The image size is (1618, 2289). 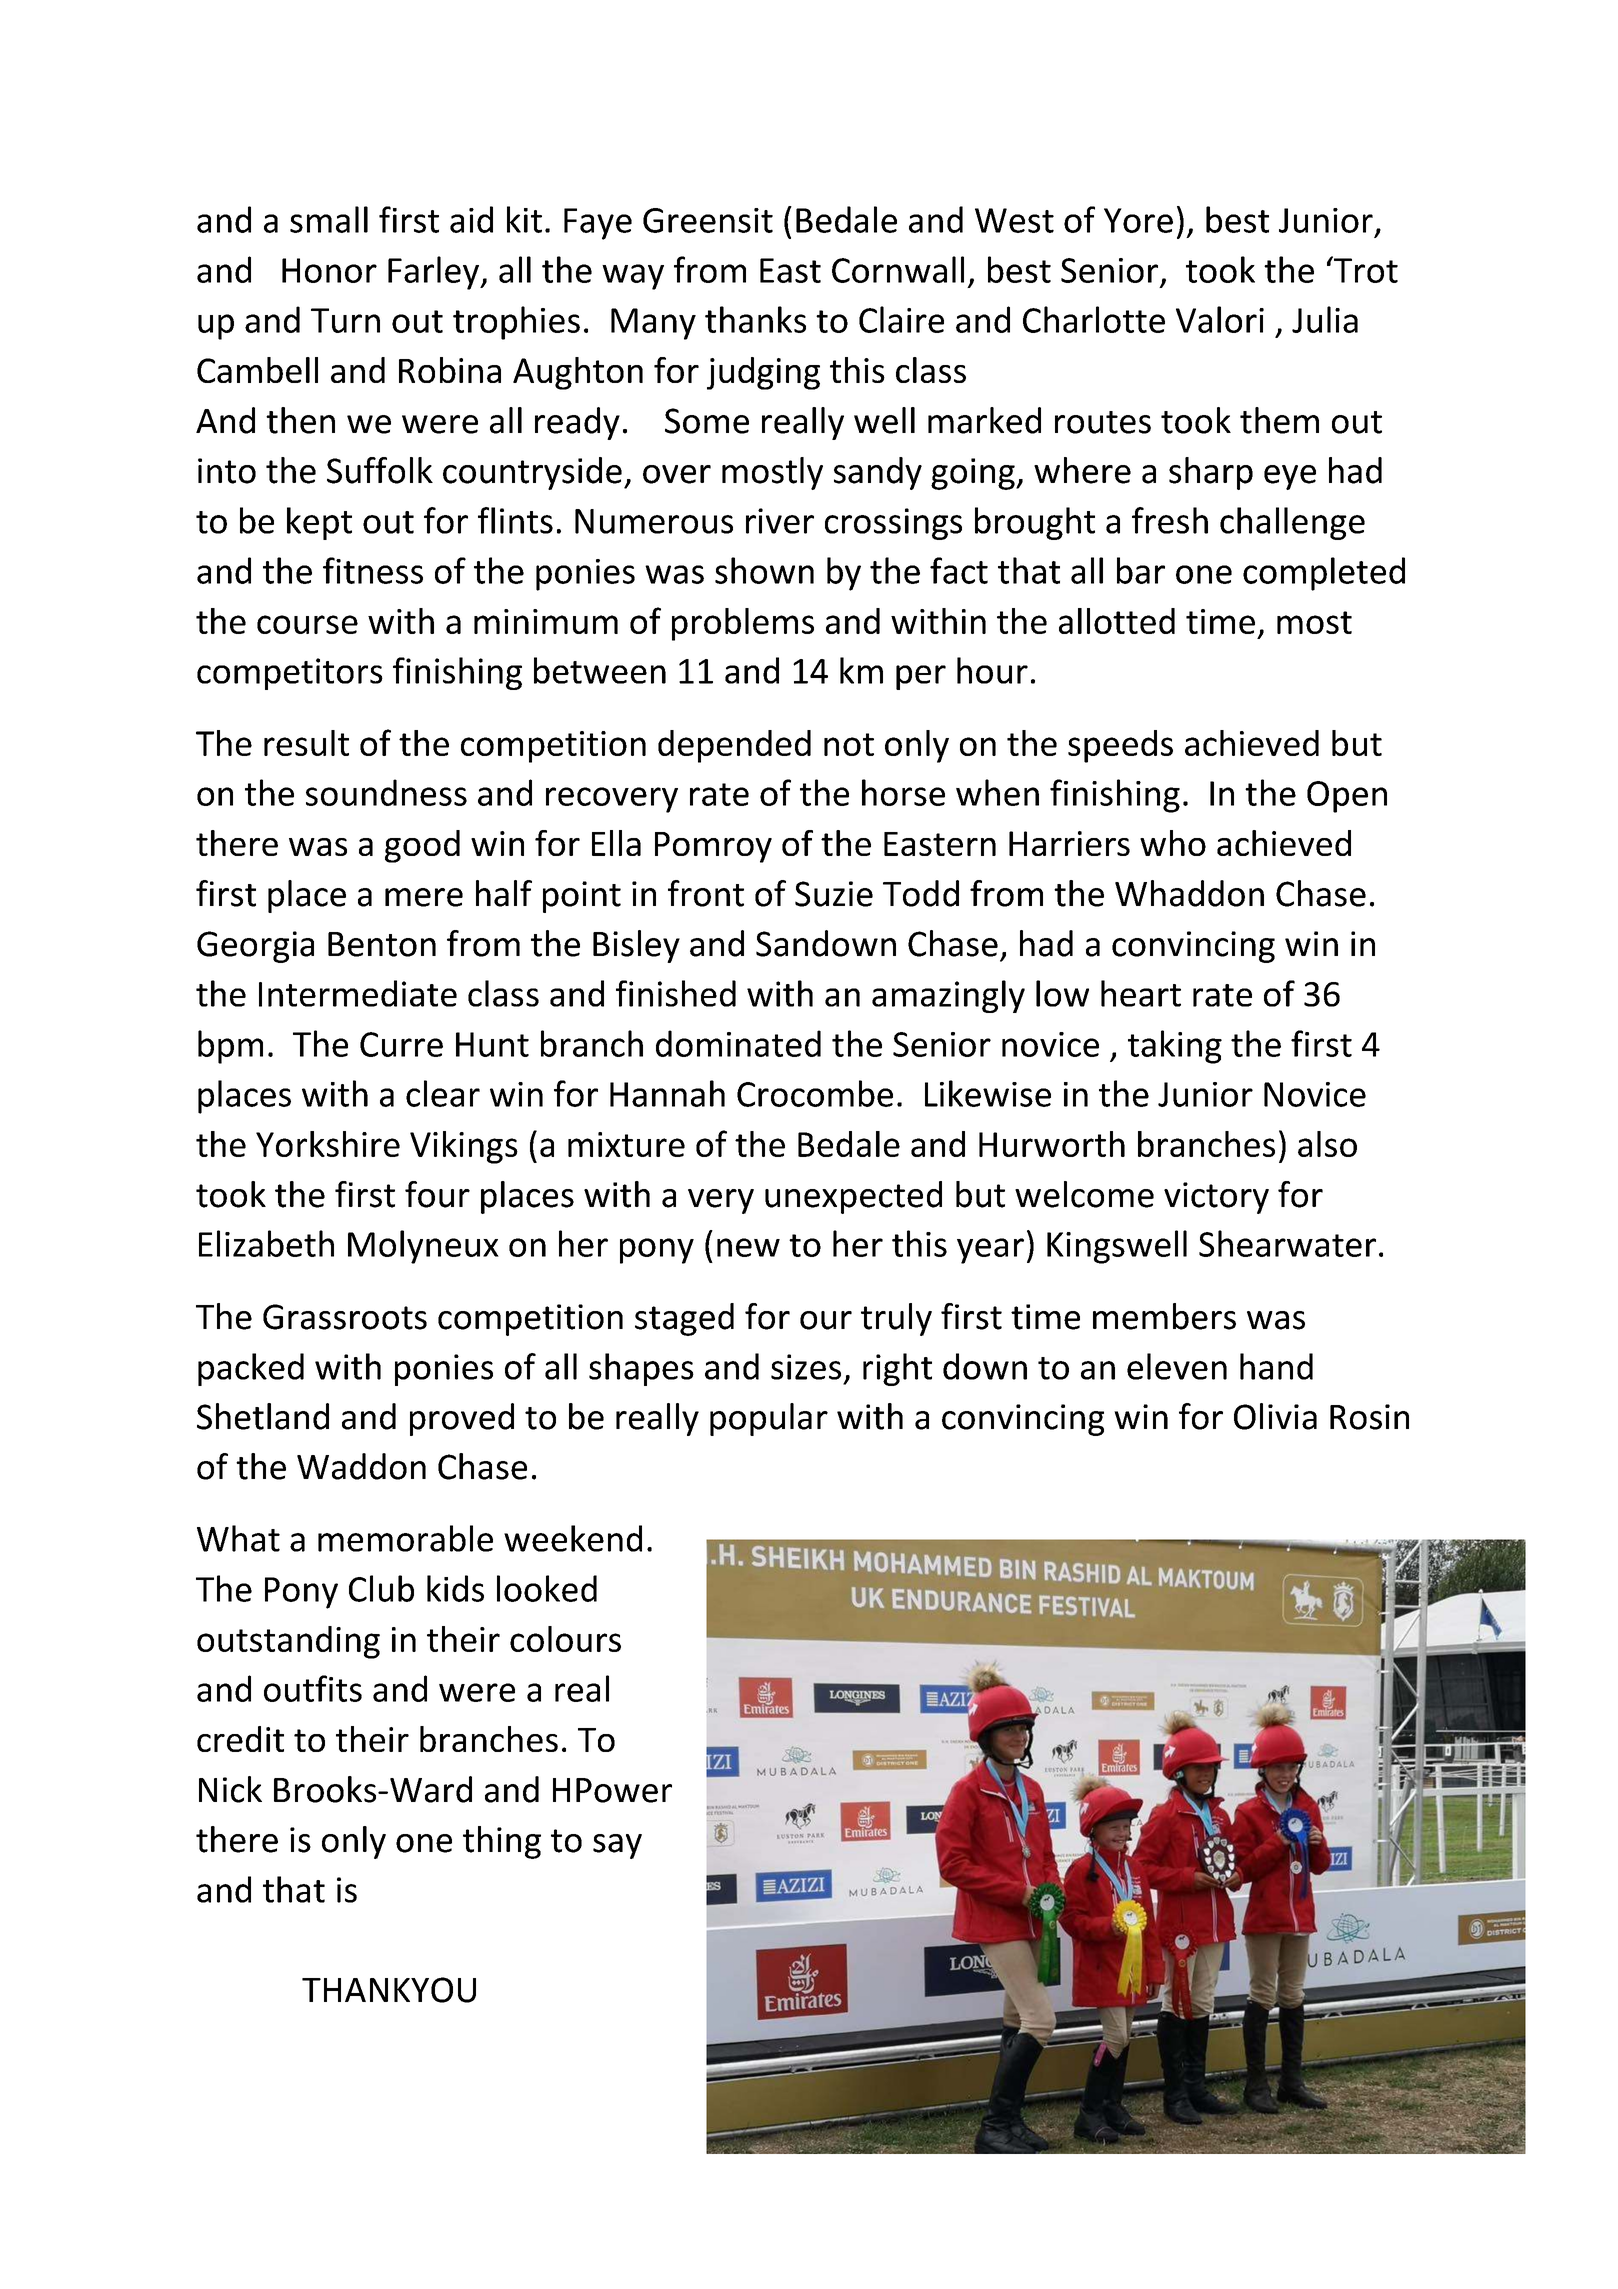 What do you see at coordinates (328, 1144) in the image?
I see `Yorkshire` at bounding box center [328, 1144].
